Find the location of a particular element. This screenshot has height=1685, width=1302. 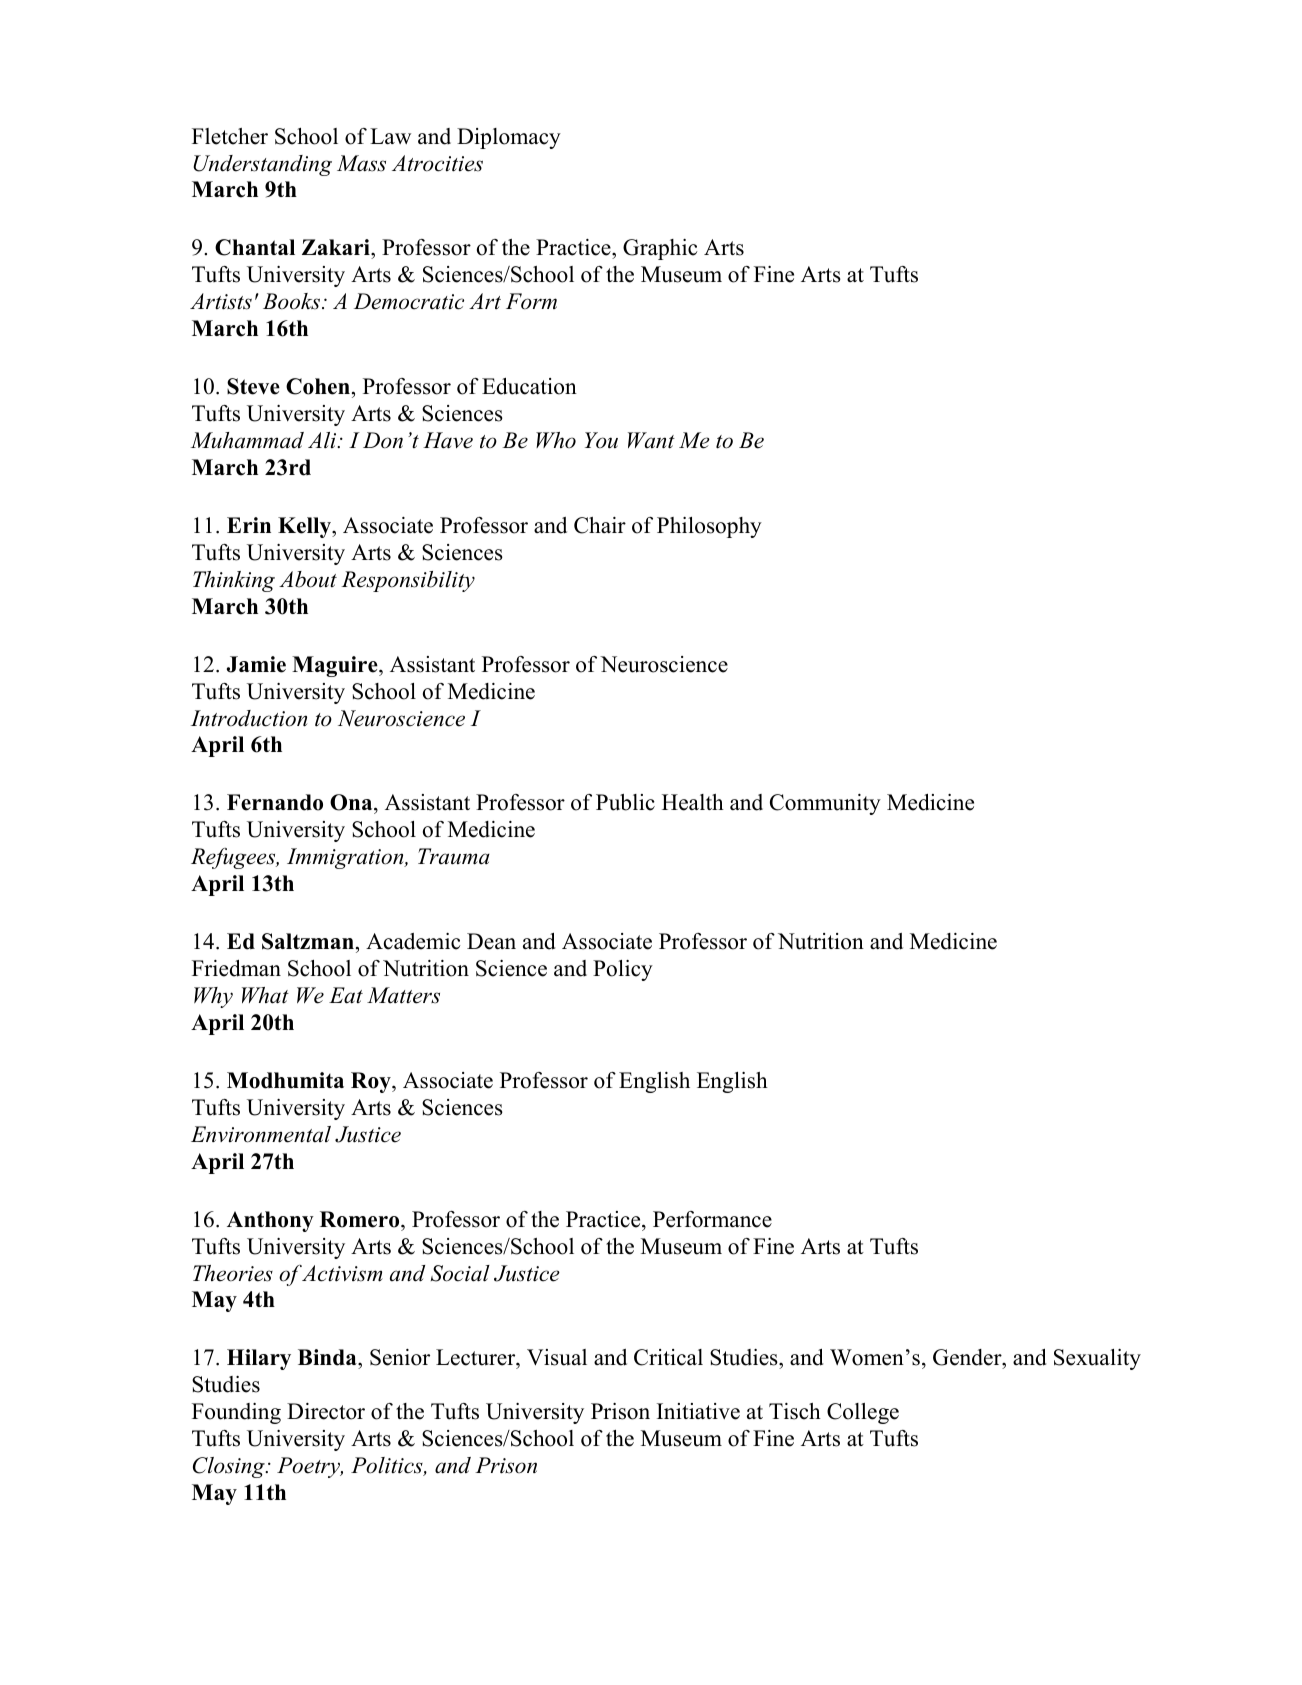

Public is located at coordinates (625, 802).
